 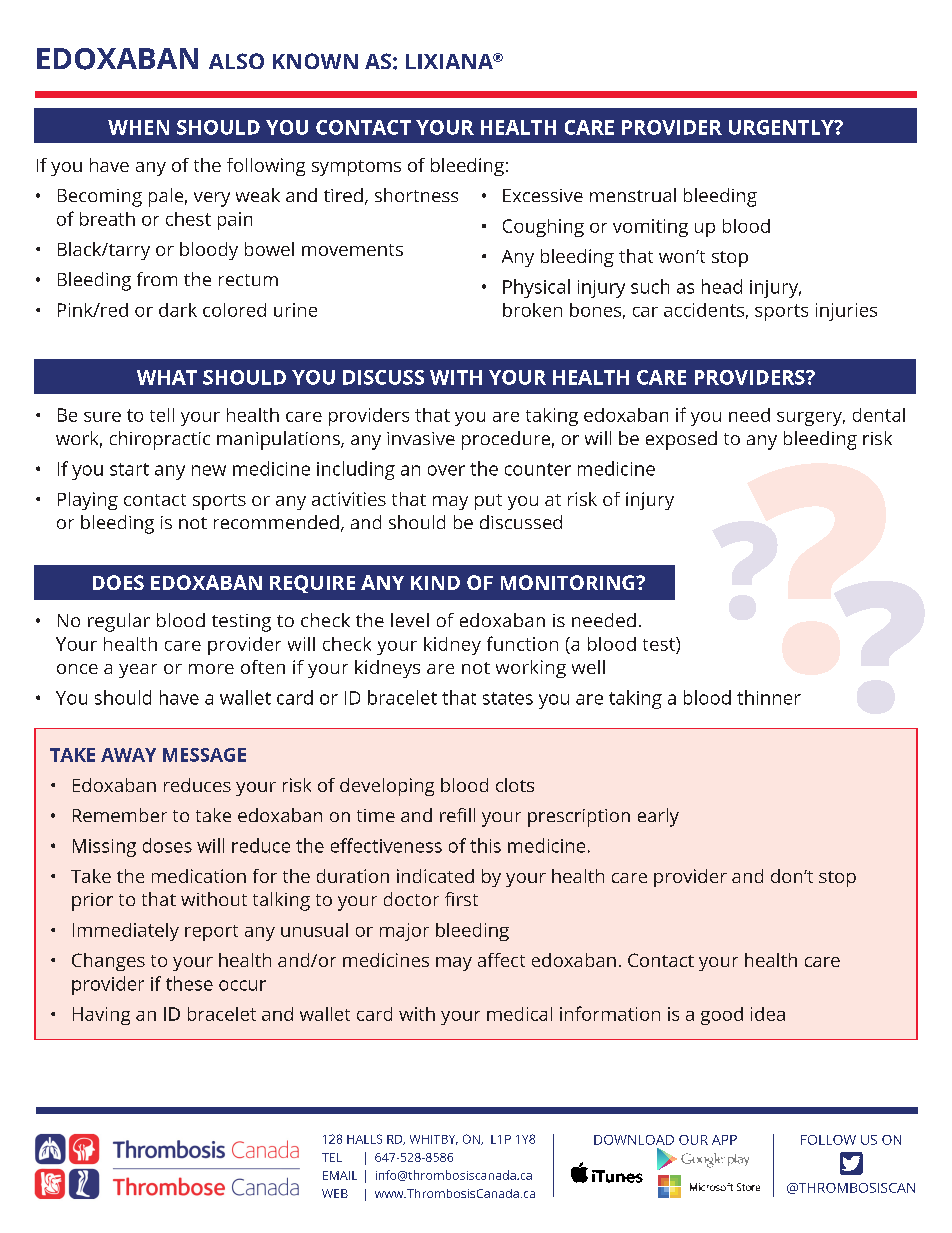 I want to click on APP, so click(x=724, y=1140).
